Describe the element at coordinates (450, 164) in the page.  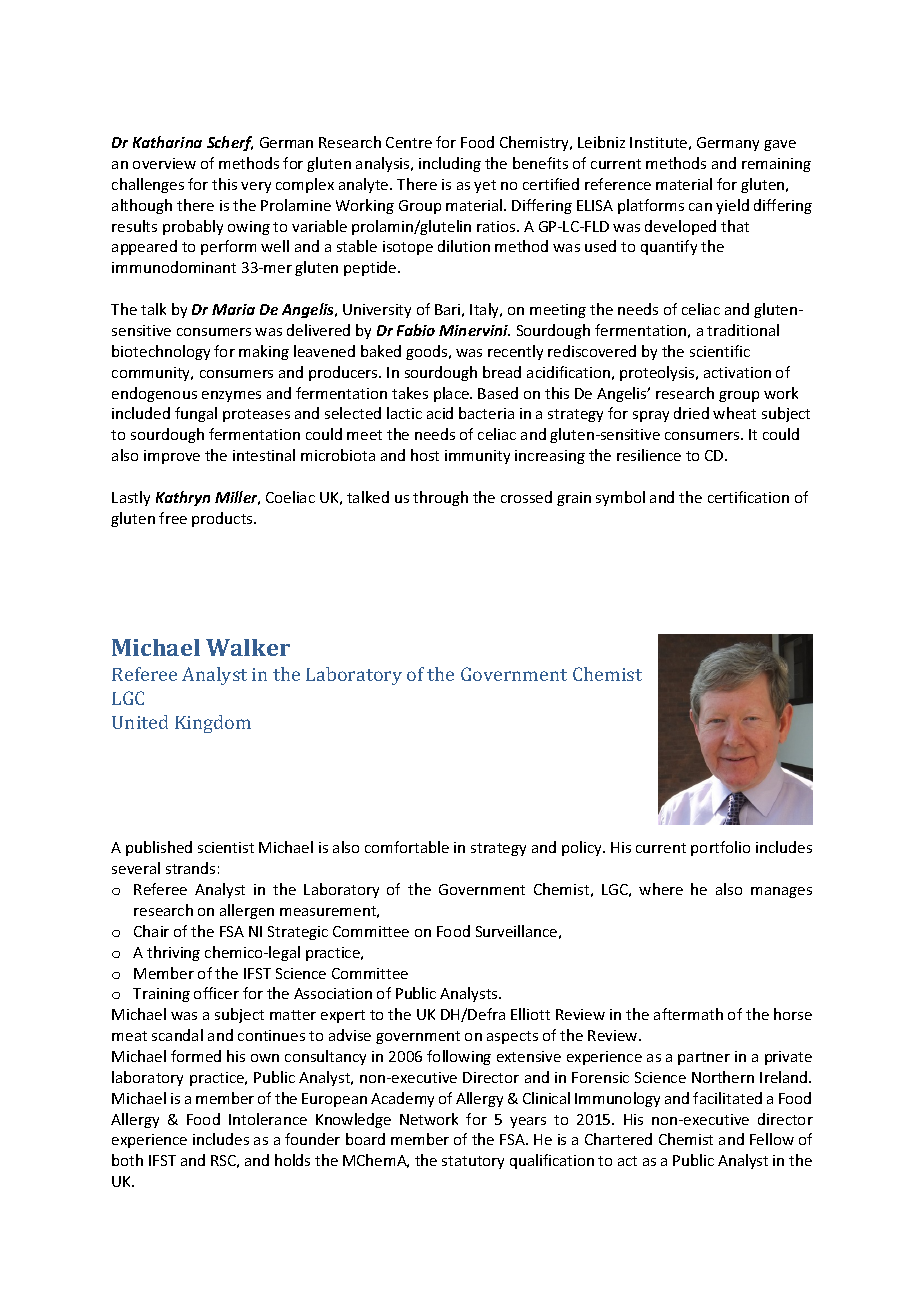
I see `including` at that location.
